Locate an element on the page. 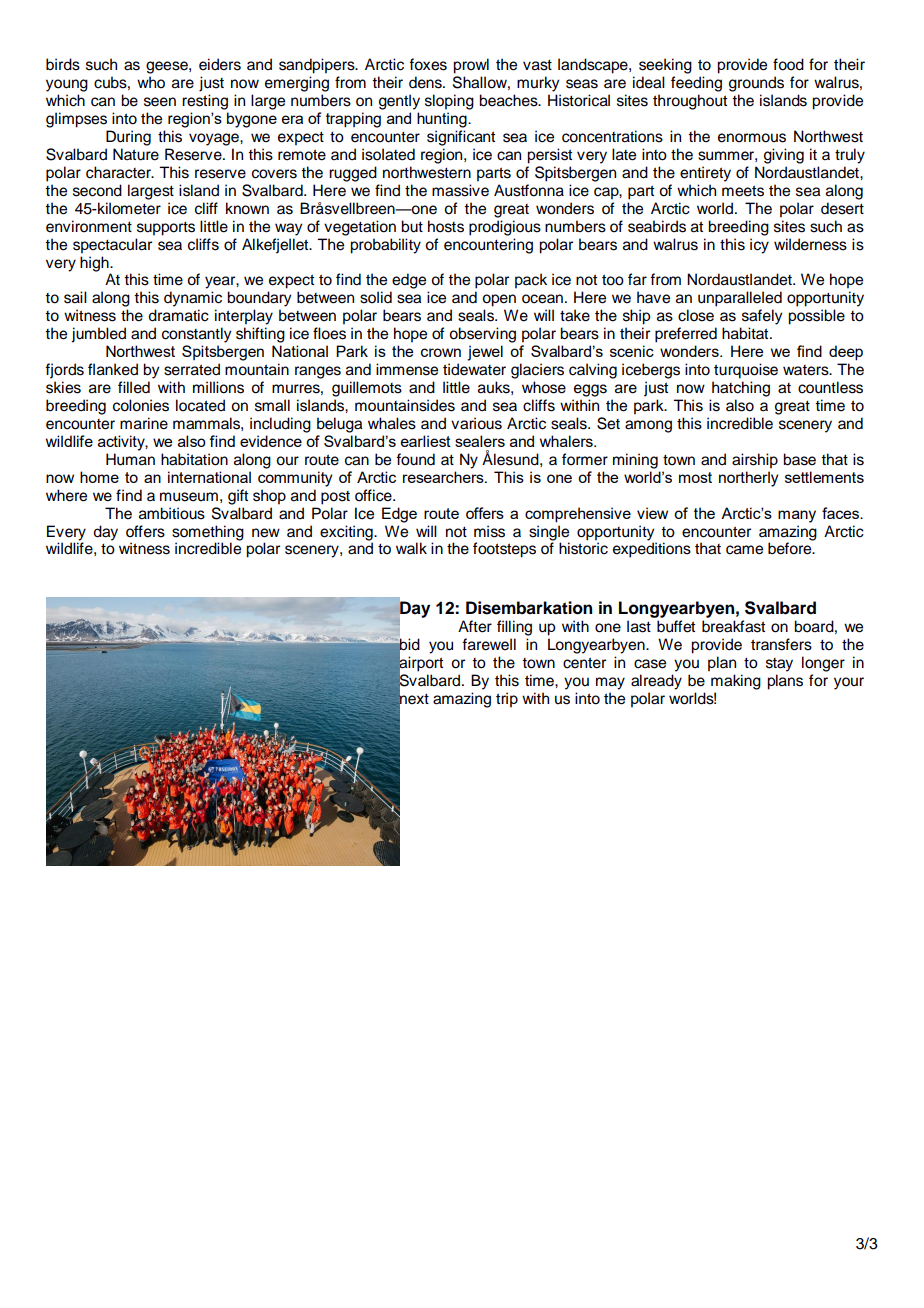 Image resolution: width=924 pixels, height=1308 pixels. farewell is located at coordinates (489, 644).
